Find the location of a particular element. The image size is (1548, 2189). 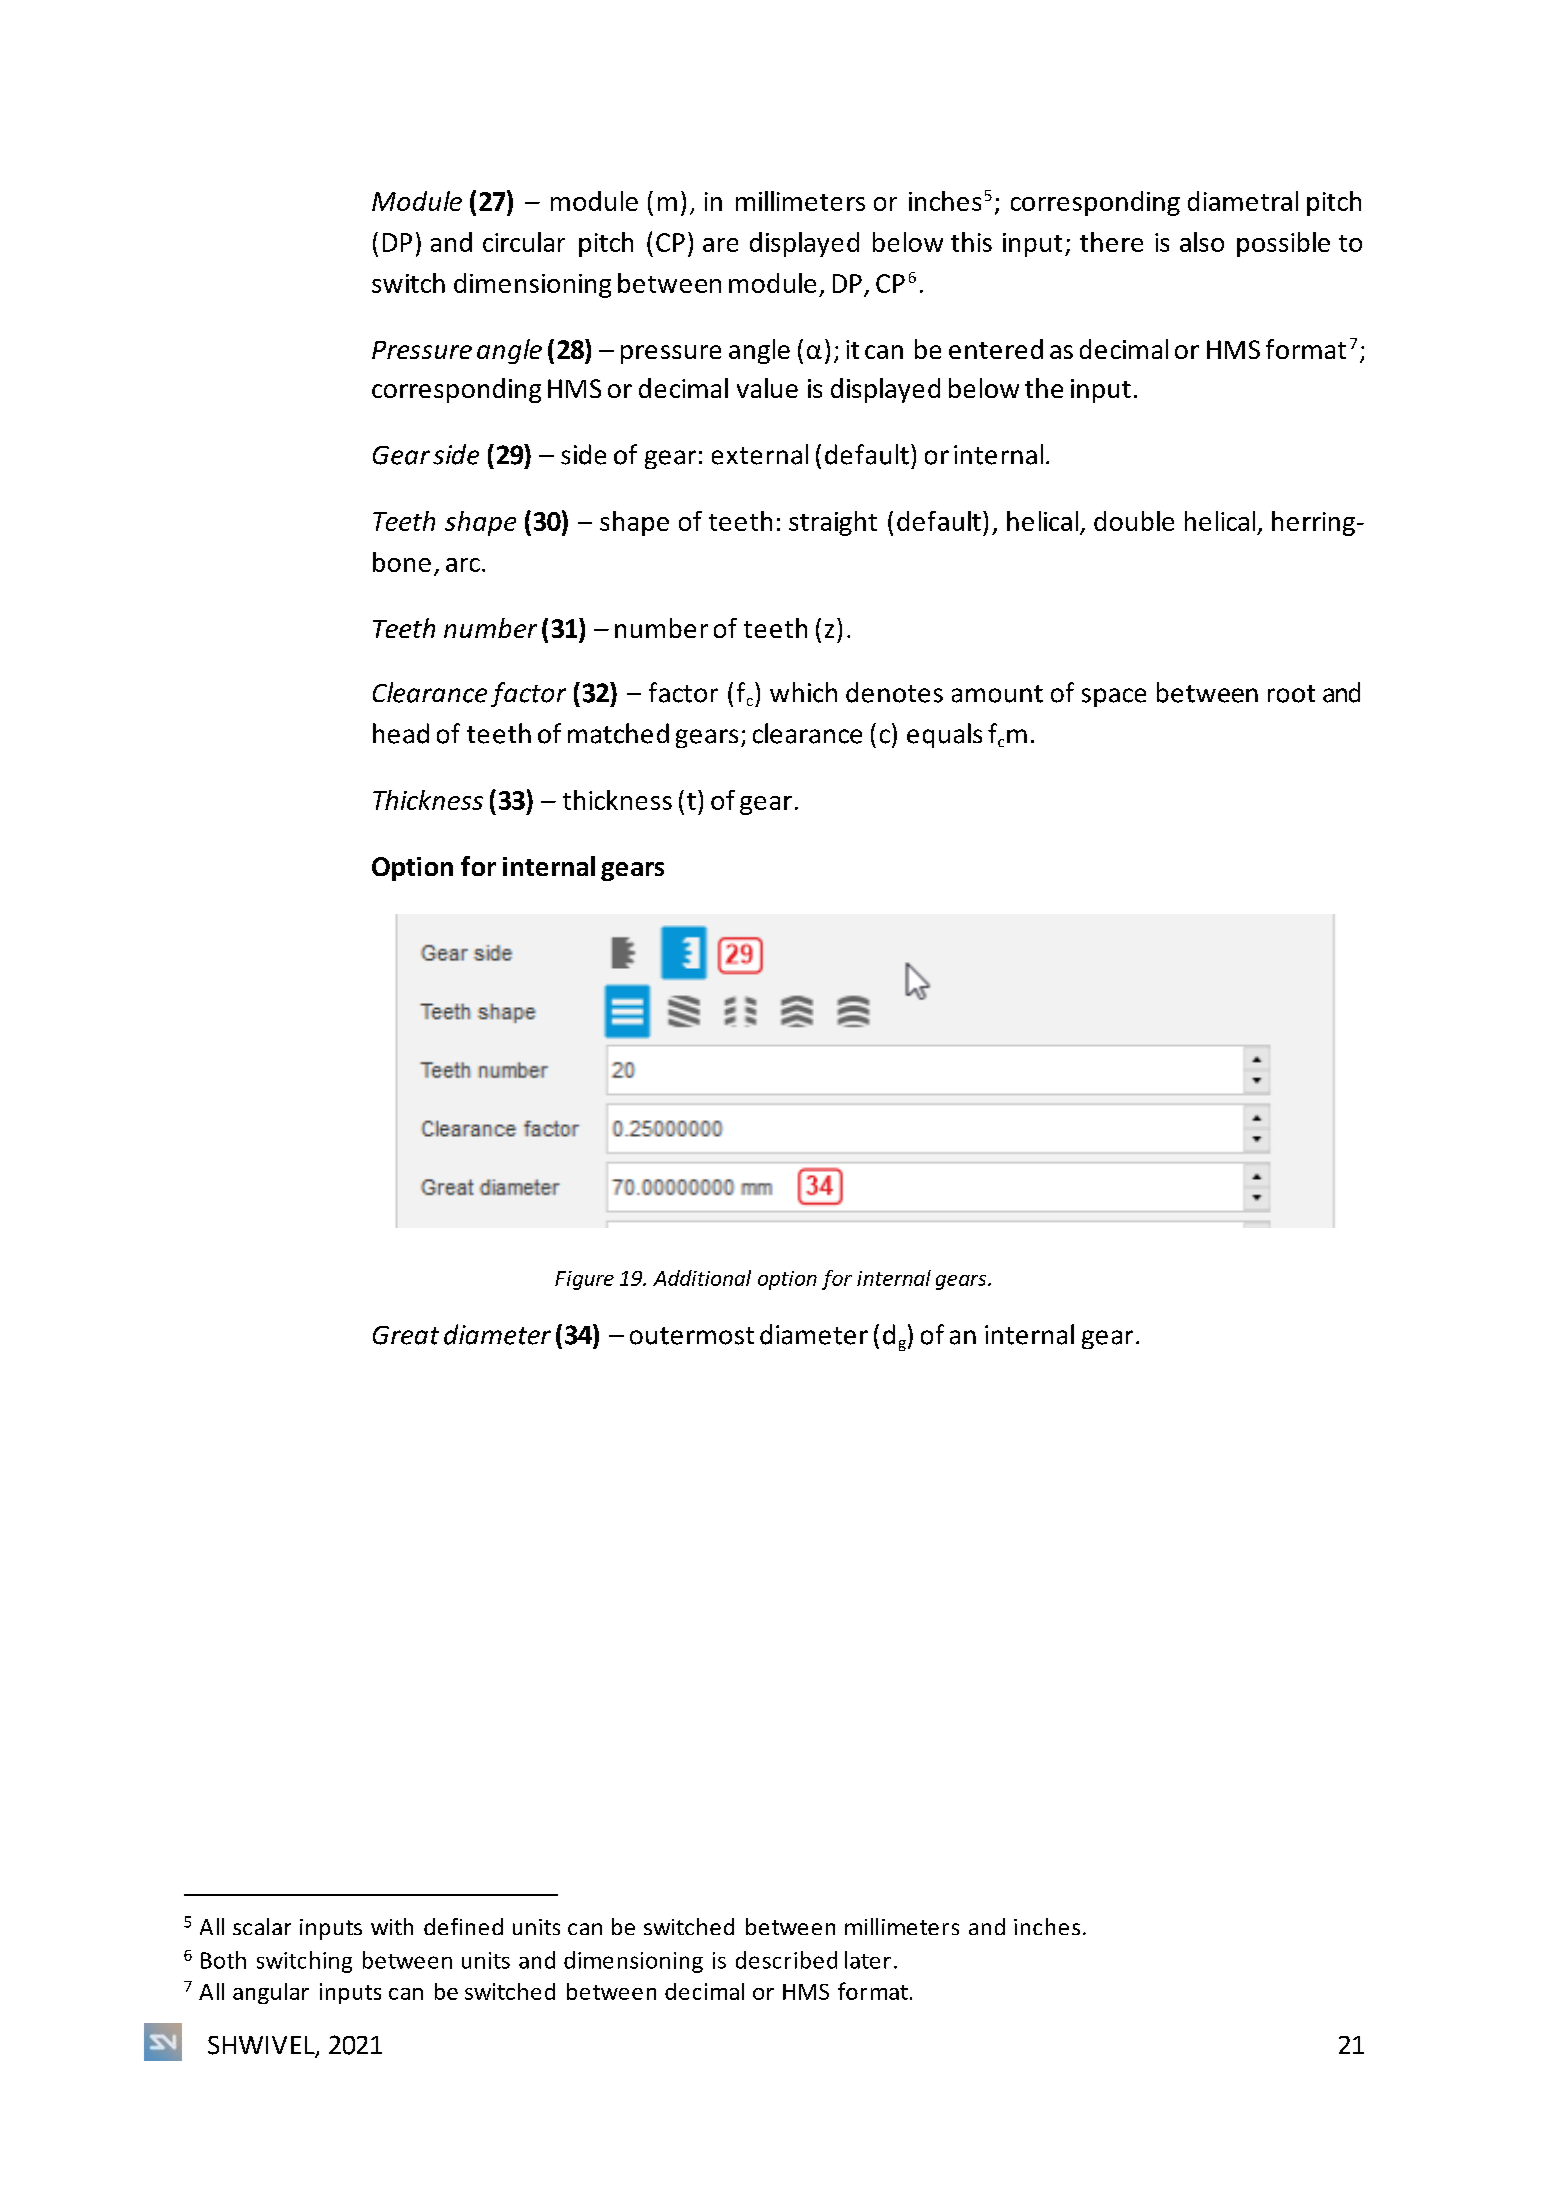

circular is located at coordinates (524, 242).
